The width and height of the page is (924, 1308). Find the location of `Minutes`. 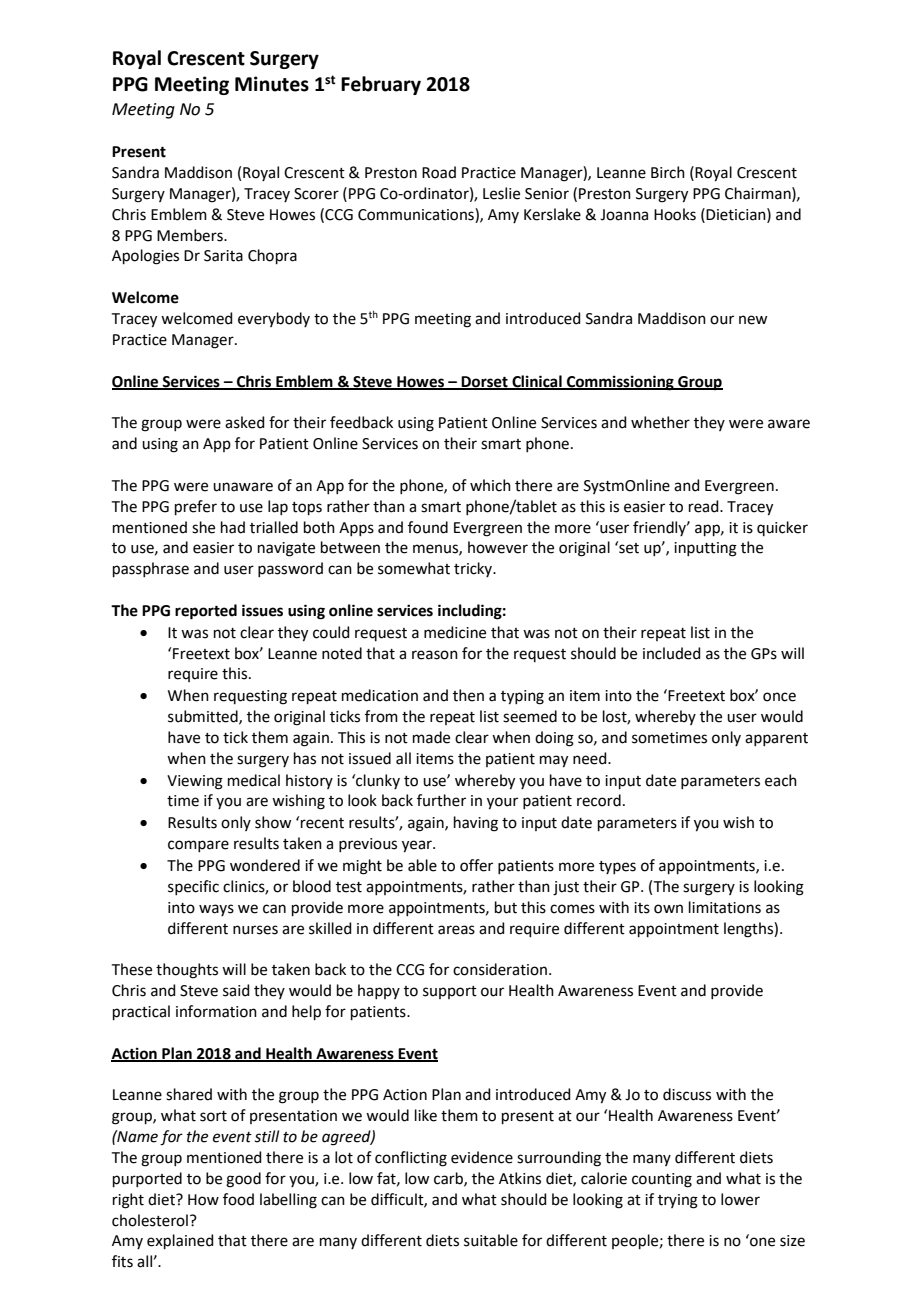

Minutes is located at coordinates (272, 84).
